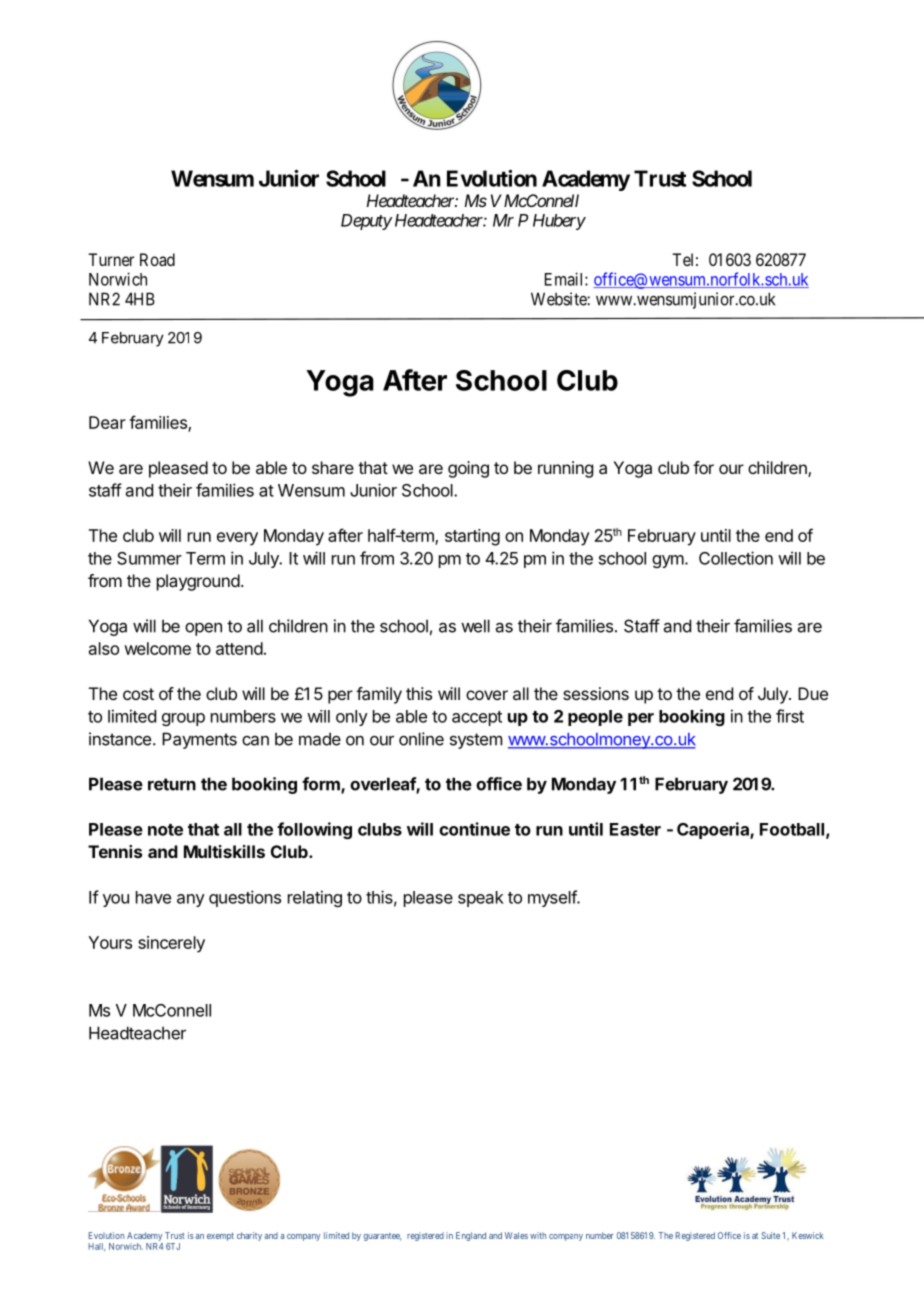 This document has height=1308, width=924. I want to click on Collection, so click(736, 558).
